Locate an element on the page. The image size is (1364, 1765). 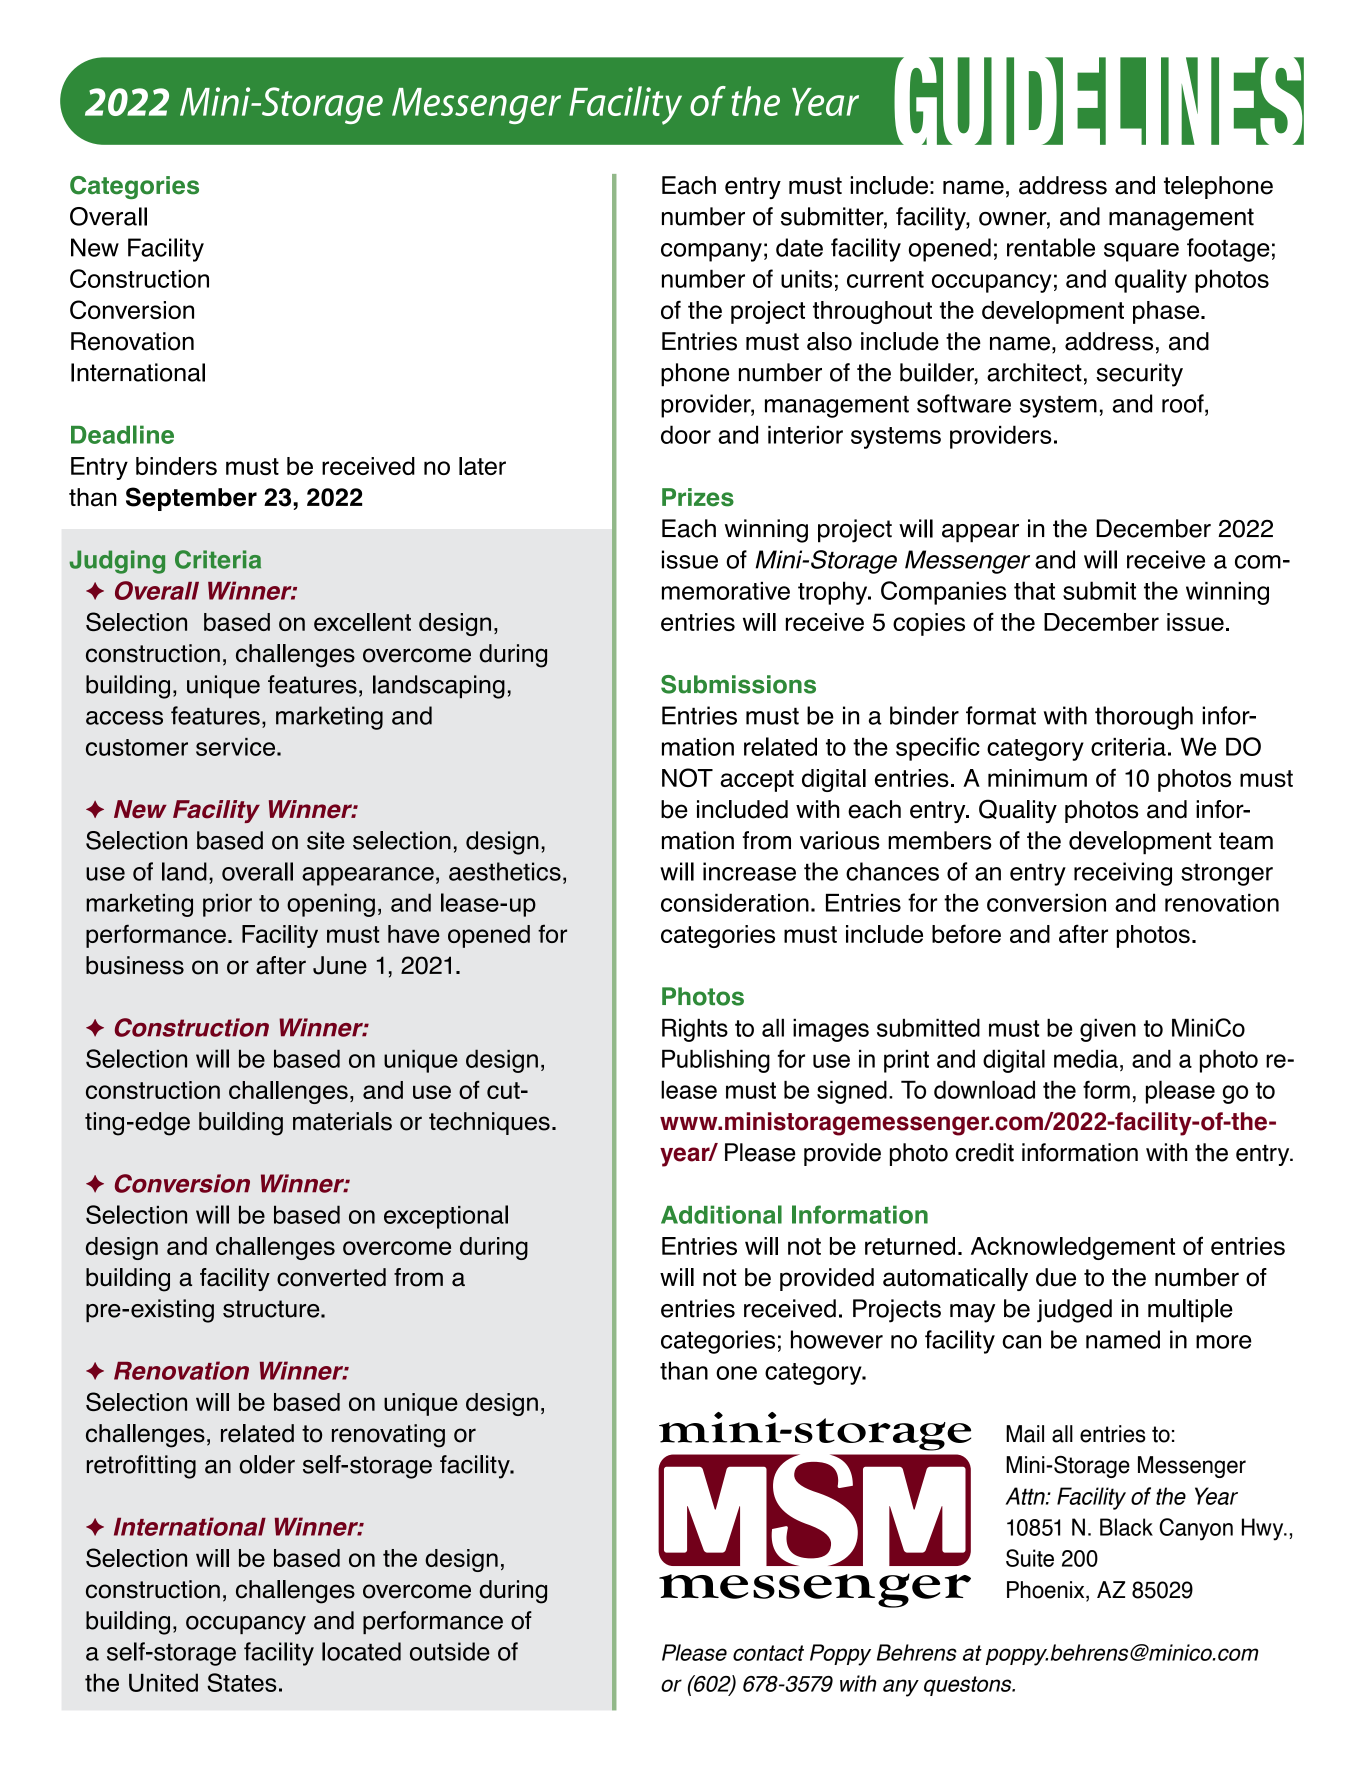
Deadline is located at coordinates (122, 434).
